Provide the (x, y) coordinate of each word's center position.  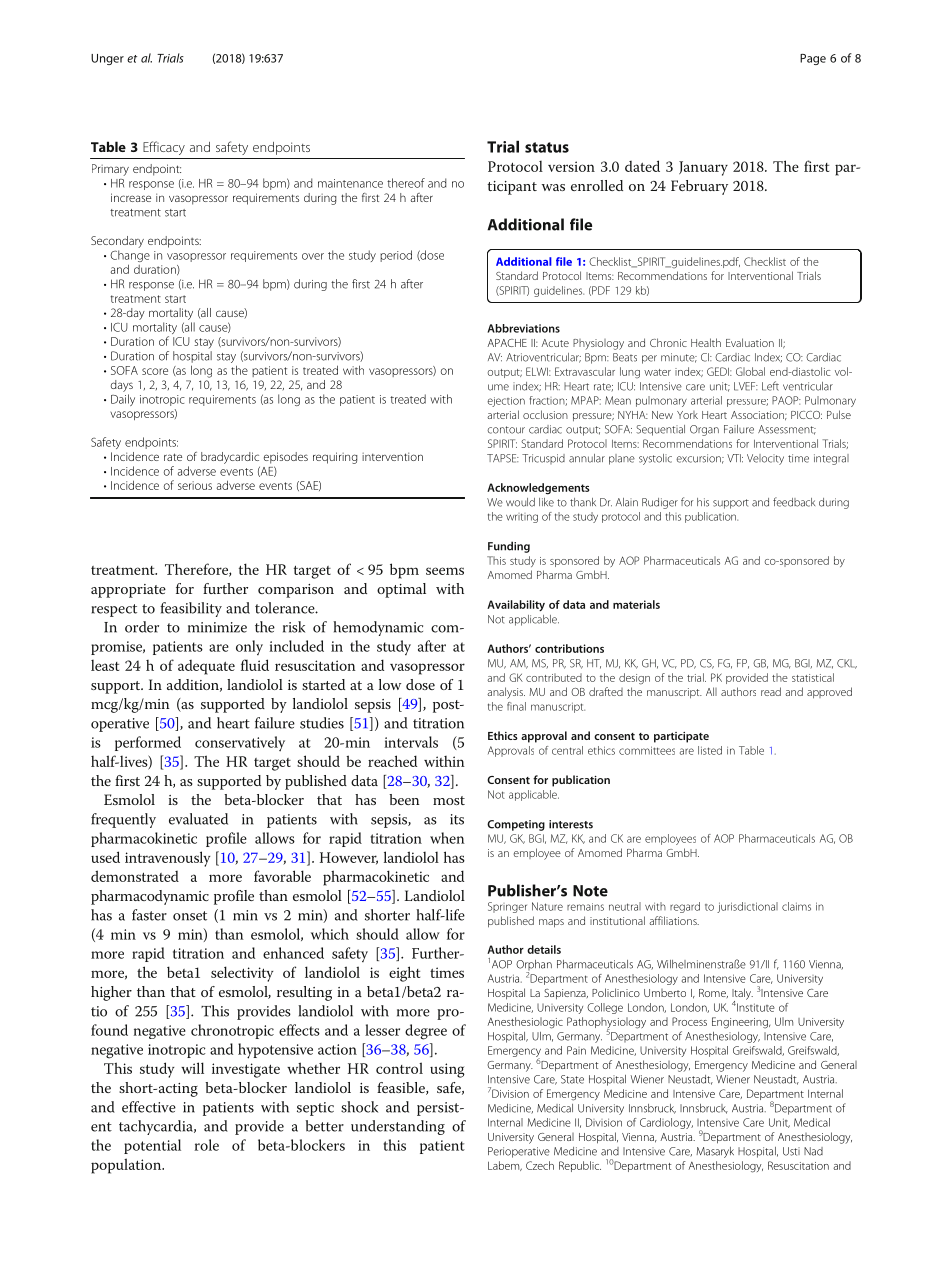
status (547, 147)
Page (813, 59)
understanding (398, 1127)
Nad (813, 1151)
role (206, 1145)
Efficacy (164, 148)
